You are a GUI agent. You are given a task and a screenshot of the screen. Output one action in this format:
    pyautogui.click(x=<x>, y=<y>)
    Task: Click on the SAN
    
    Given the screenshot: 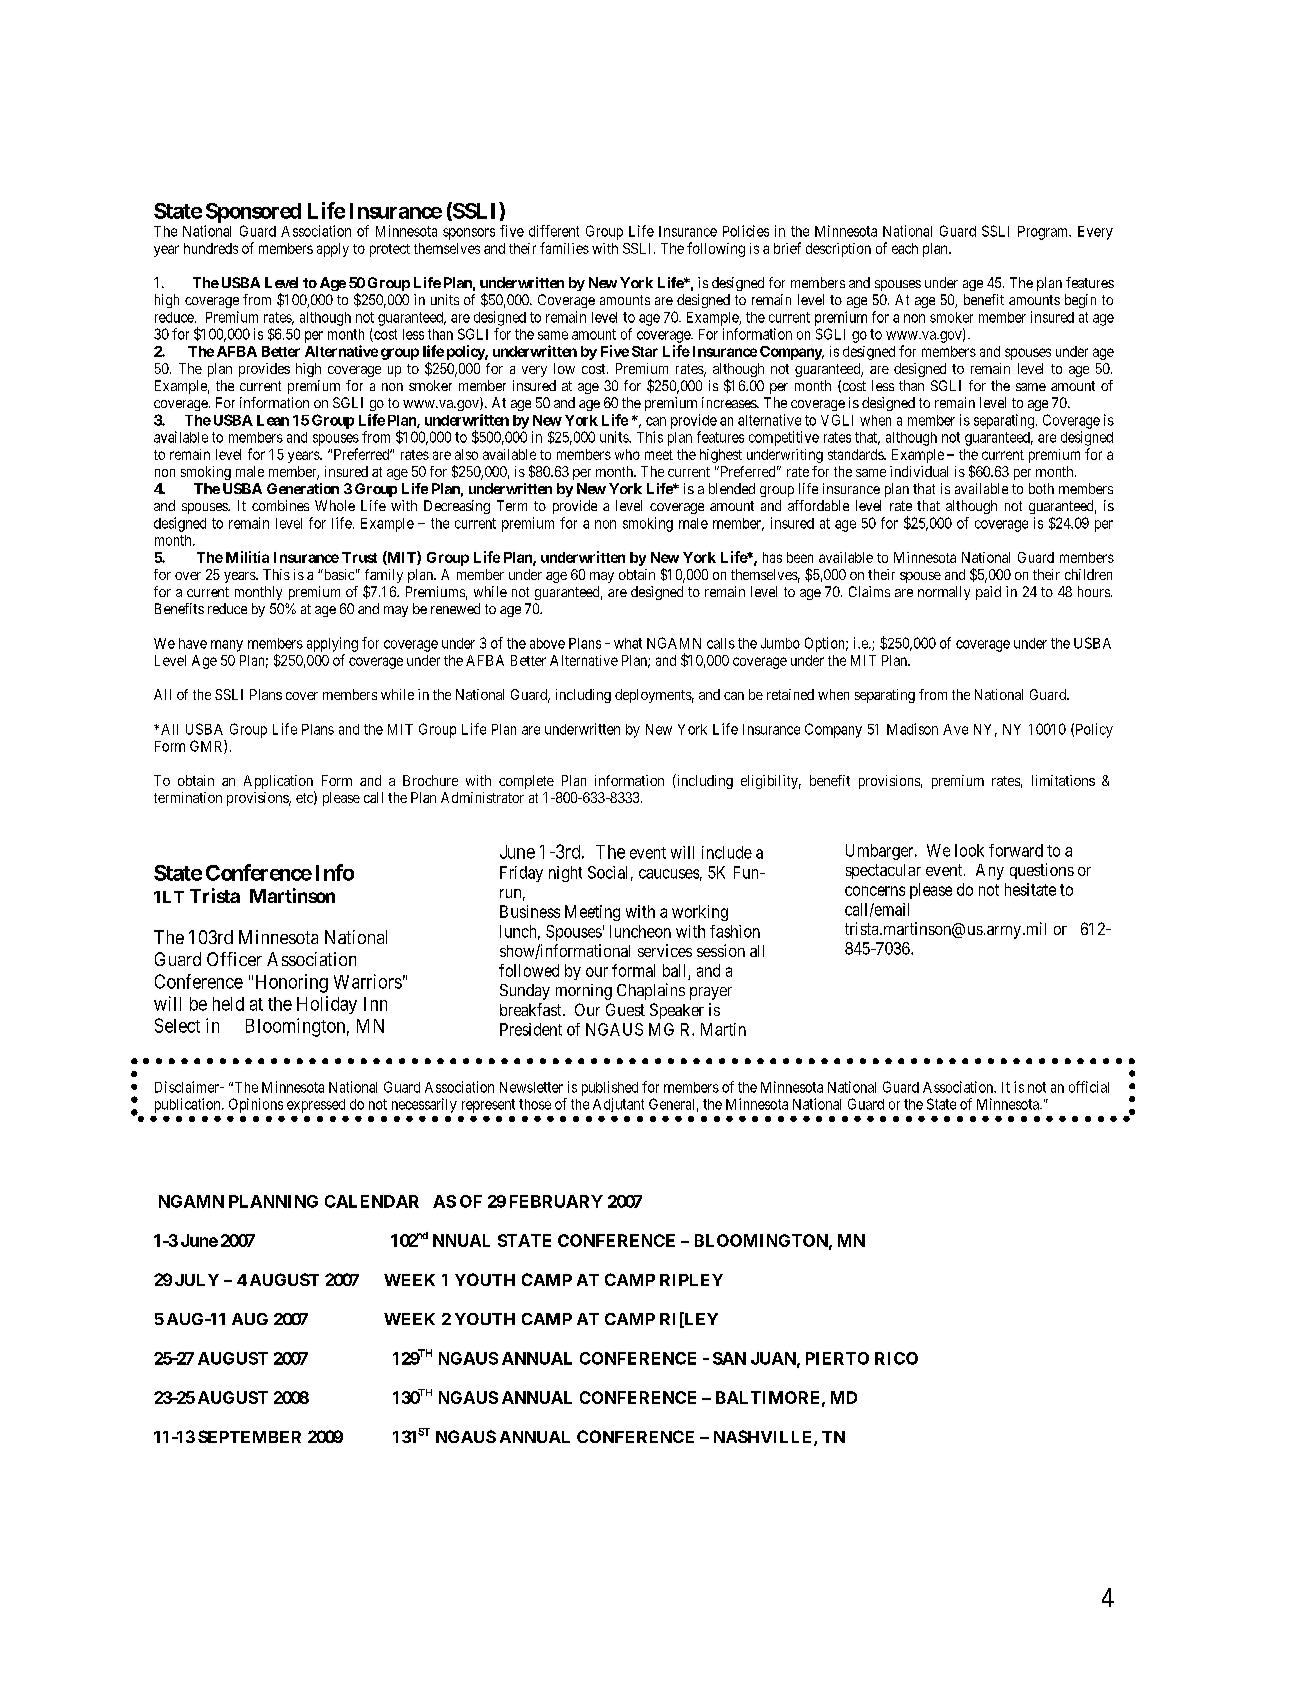 What is the action you would take?
    pyautogui.click(x=729, y=1358)
